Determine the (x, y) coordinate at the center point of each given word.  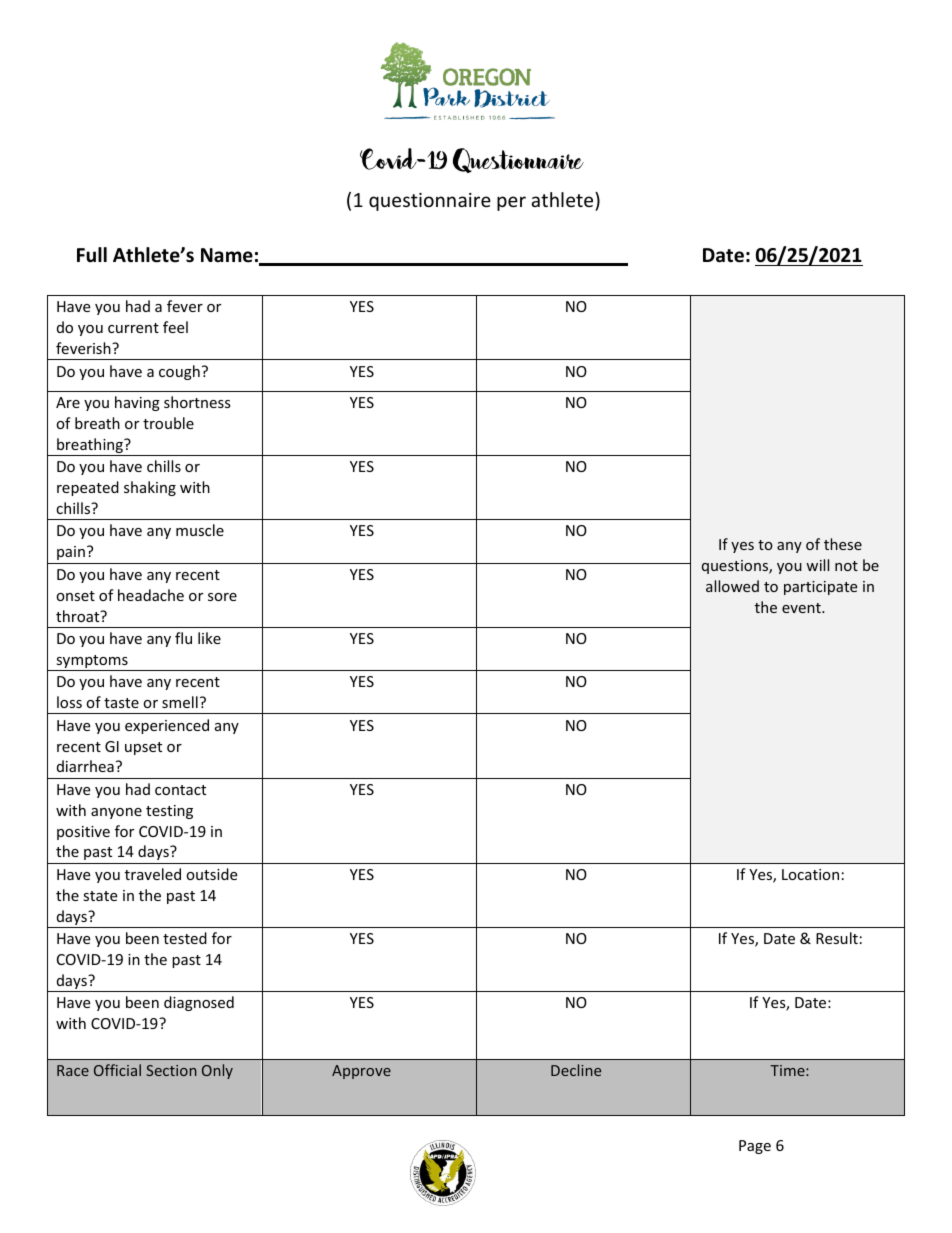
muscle (200, 530)
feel (175, 327)
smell (180, 702)
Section (171, 1070)
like (209, 638)
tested (185, 938)
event (802, 608)
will (817, 565)
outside (211, 874)
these (843, 544)
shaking (150, 488)
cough (179, 372)
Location (810, 874)
